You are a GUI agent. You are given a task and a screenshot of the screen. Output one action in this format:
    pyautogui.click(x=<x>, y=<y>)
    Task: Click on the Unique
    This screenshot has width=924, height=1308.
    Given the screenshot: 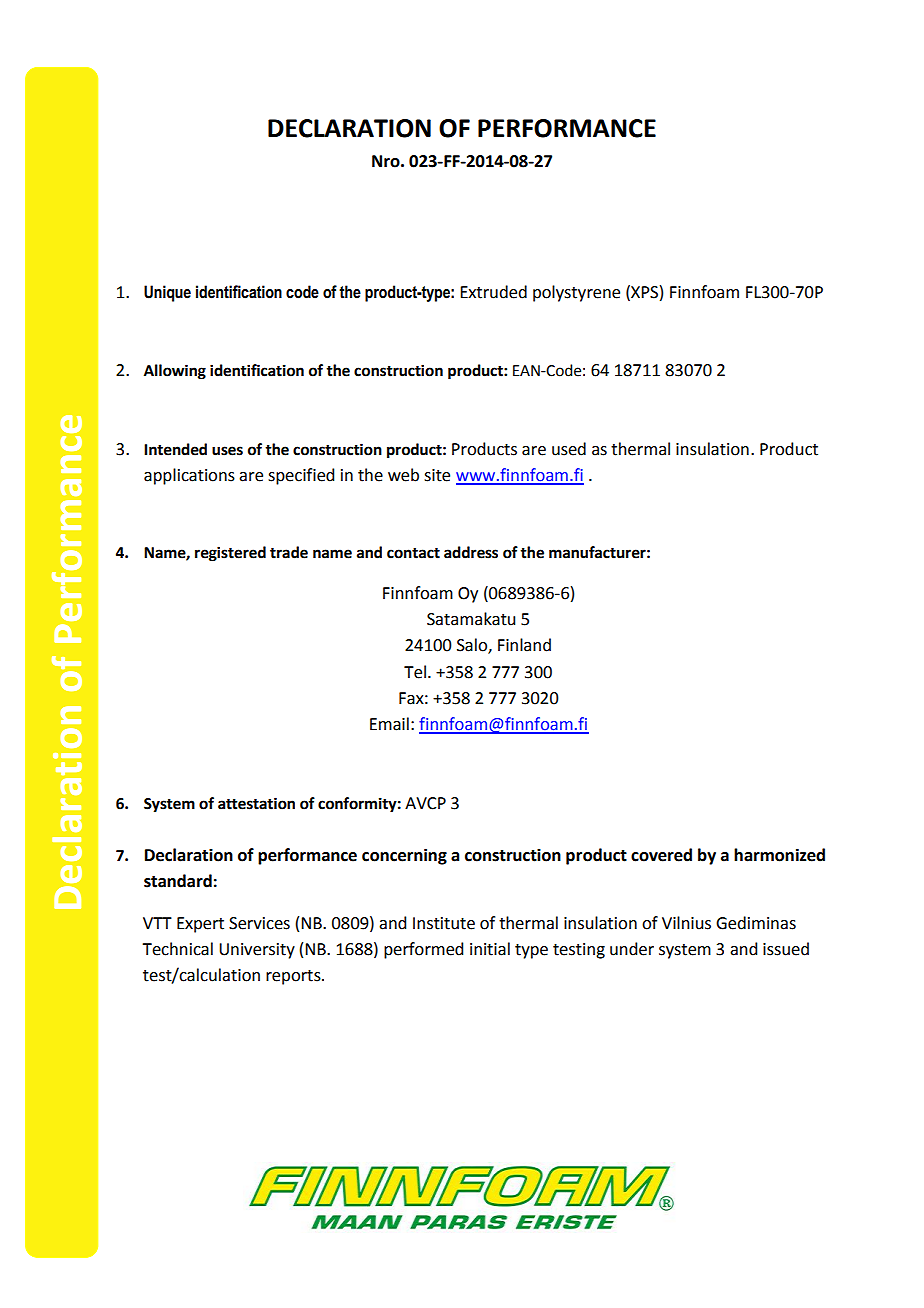 What is the action you would take?
    pyautogui.click(x=167, y=293)
